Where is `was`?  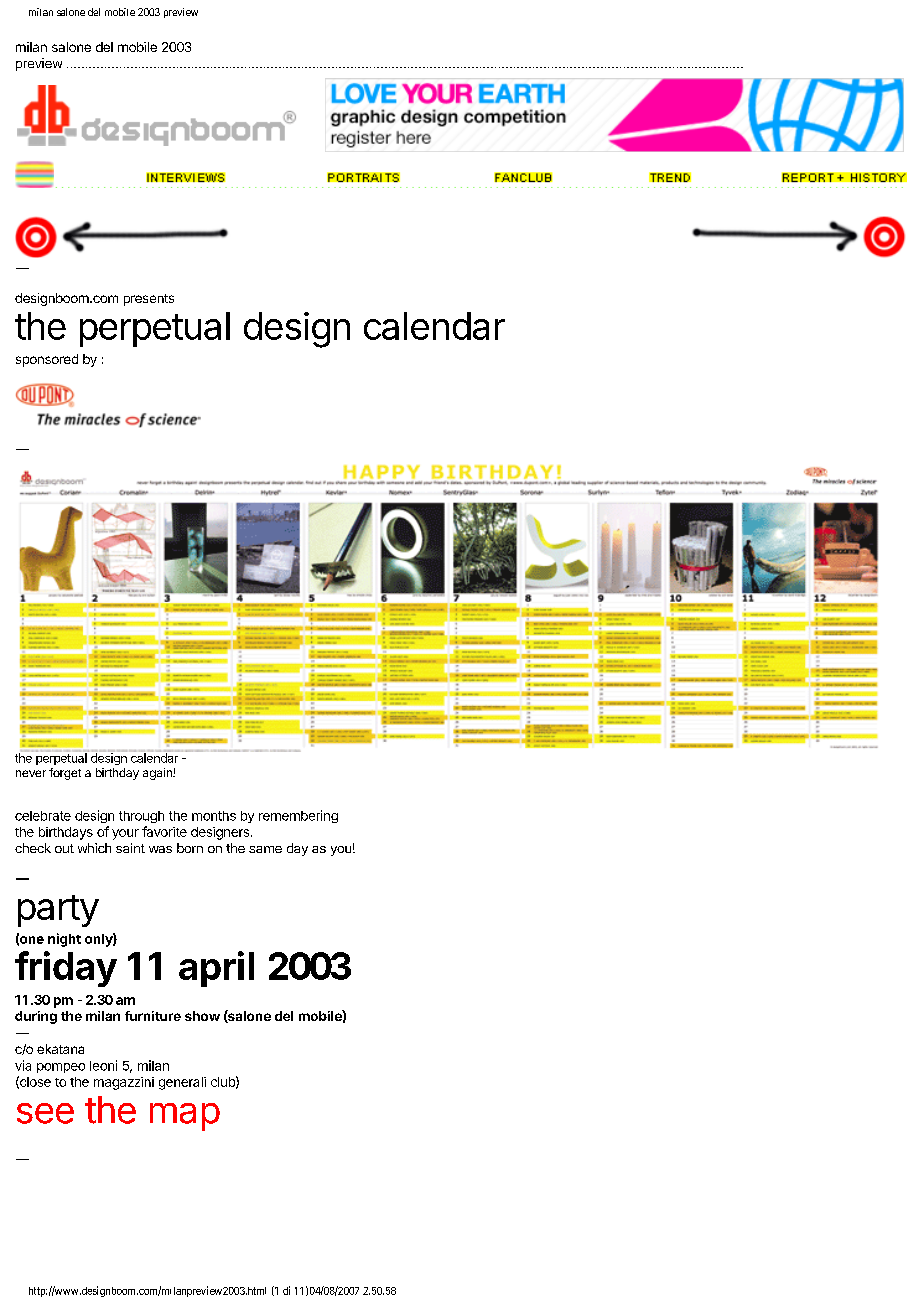
was is located at coordinates (160, 849).
